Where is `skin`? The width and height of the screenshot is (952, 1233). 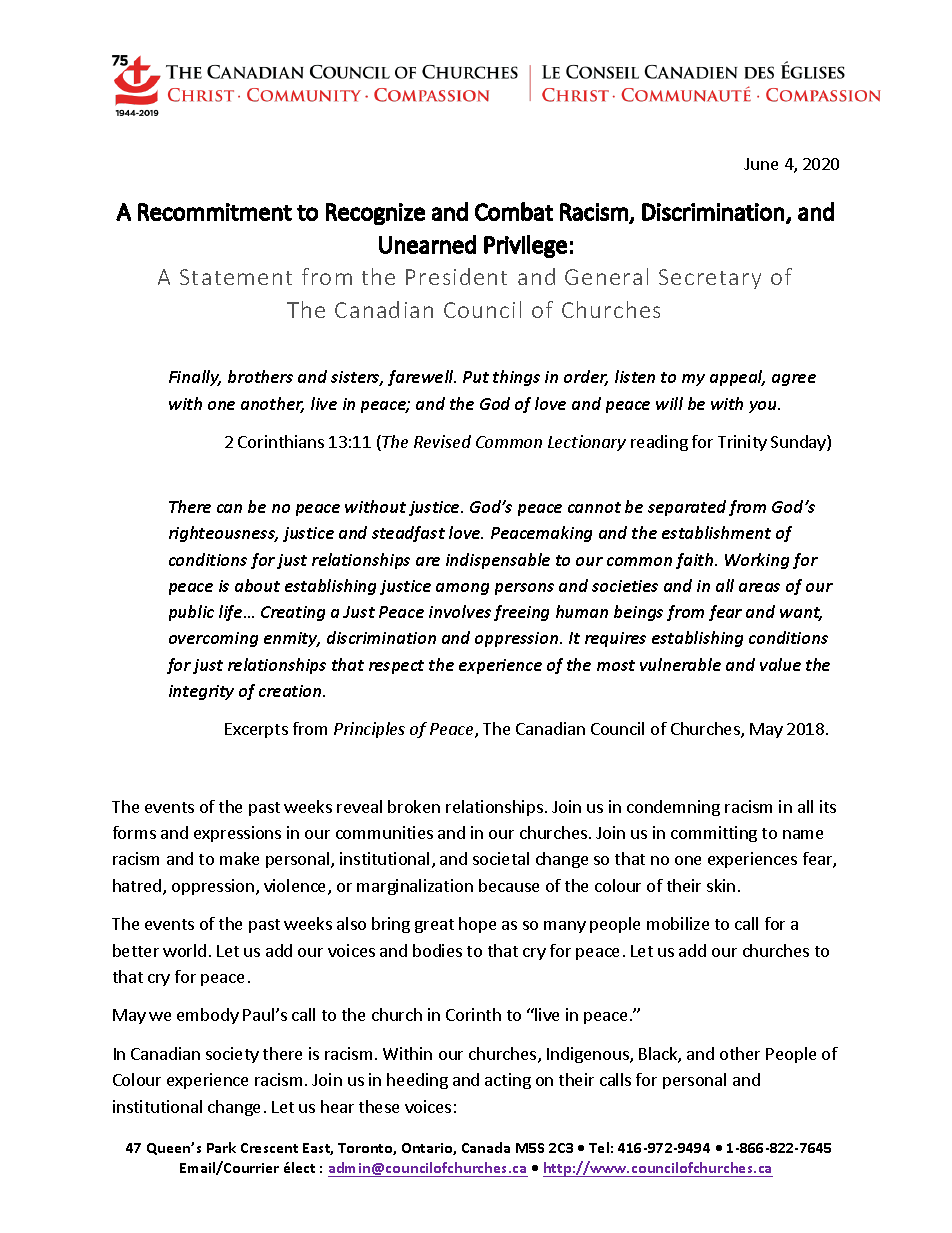
skin is located at coordinates (721, 885).
